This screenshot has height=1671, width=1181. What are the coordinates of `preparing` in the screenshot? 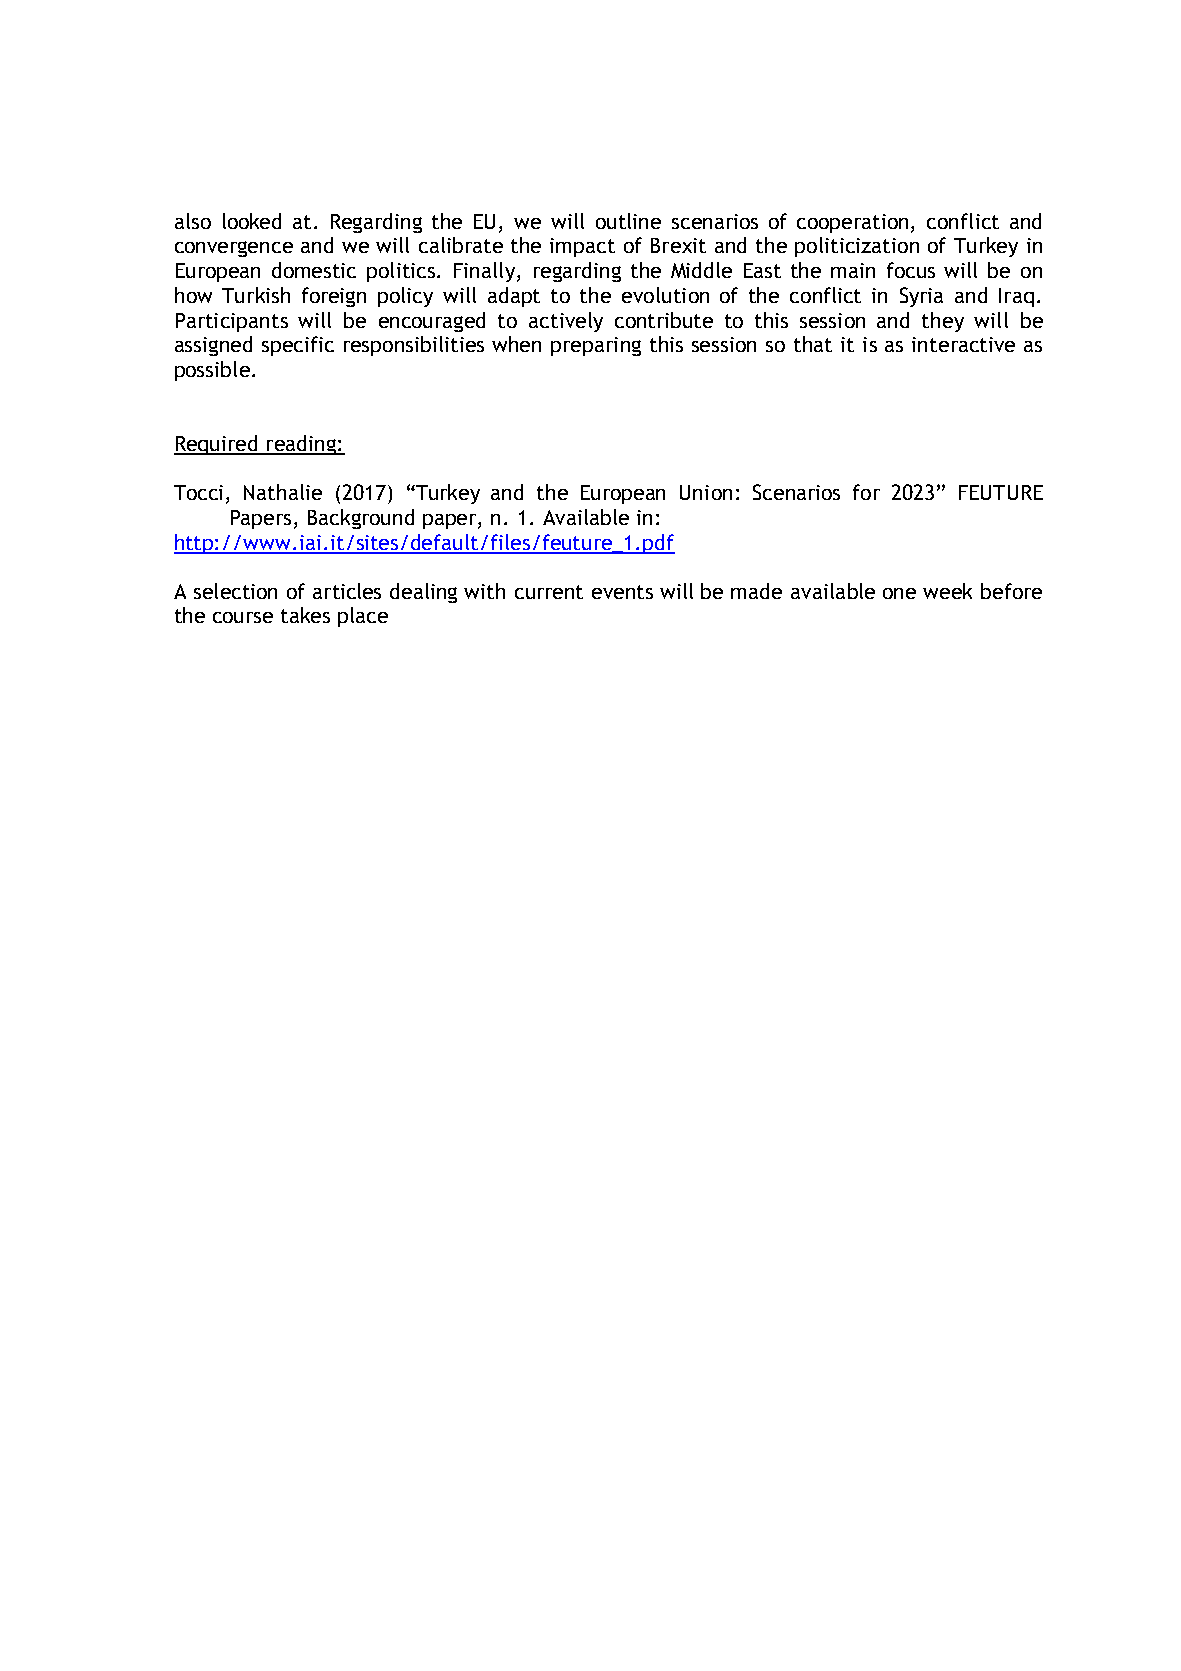 It's located at (596, 346).
